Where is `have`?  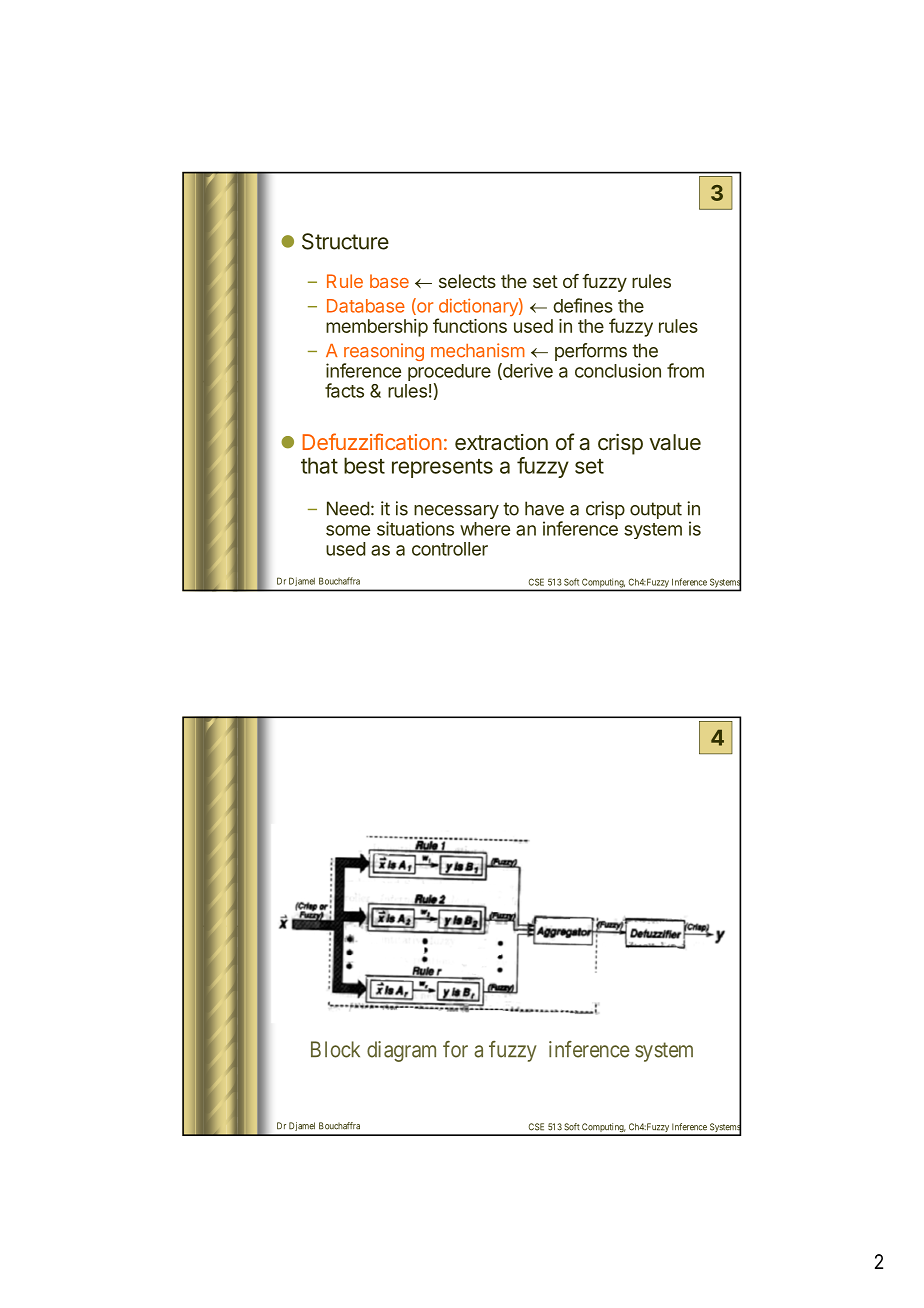 have is located at coordinates (544, 508).
